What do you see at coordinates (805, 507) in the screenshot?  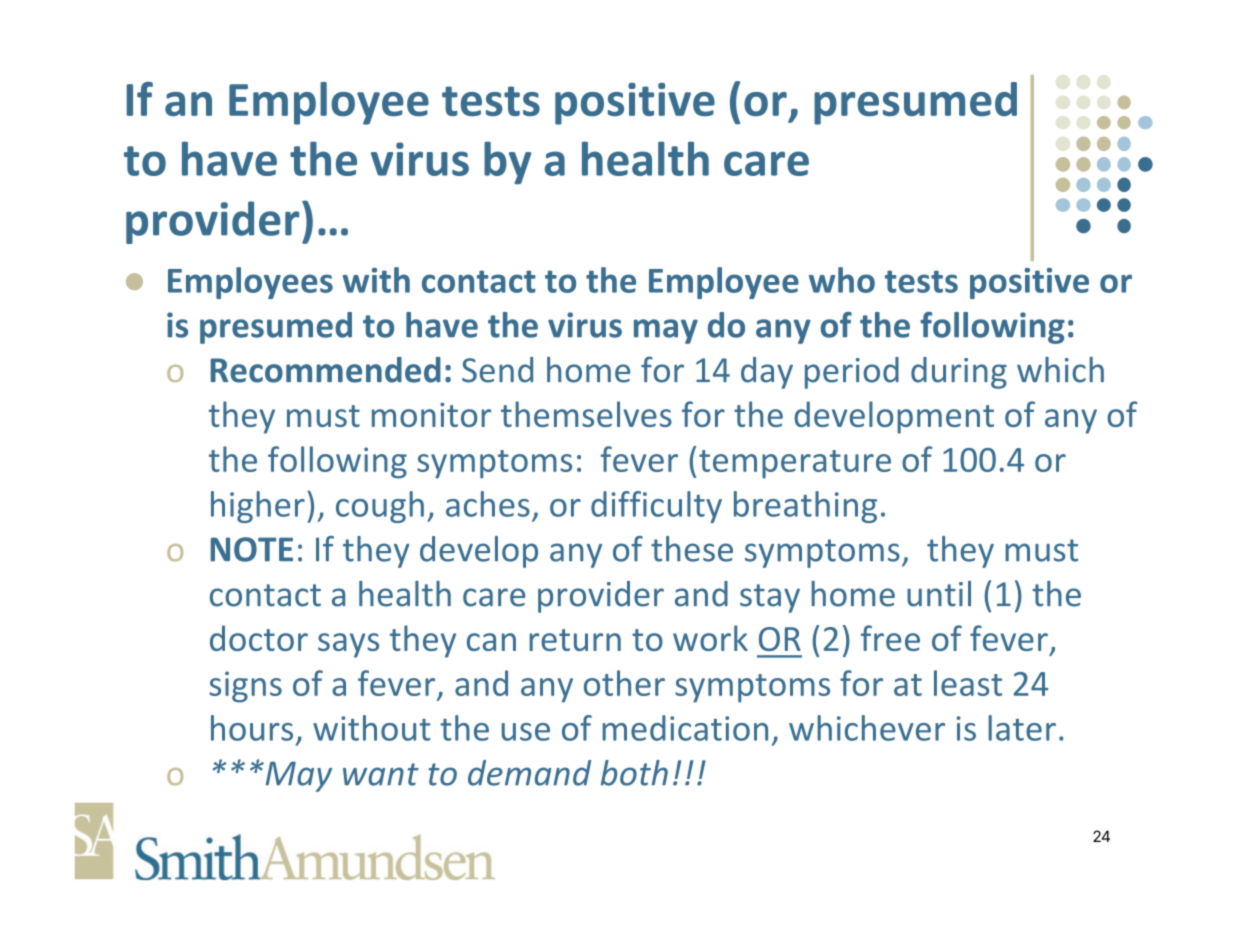 I see `breathing` at bounding box center [805, 507].
